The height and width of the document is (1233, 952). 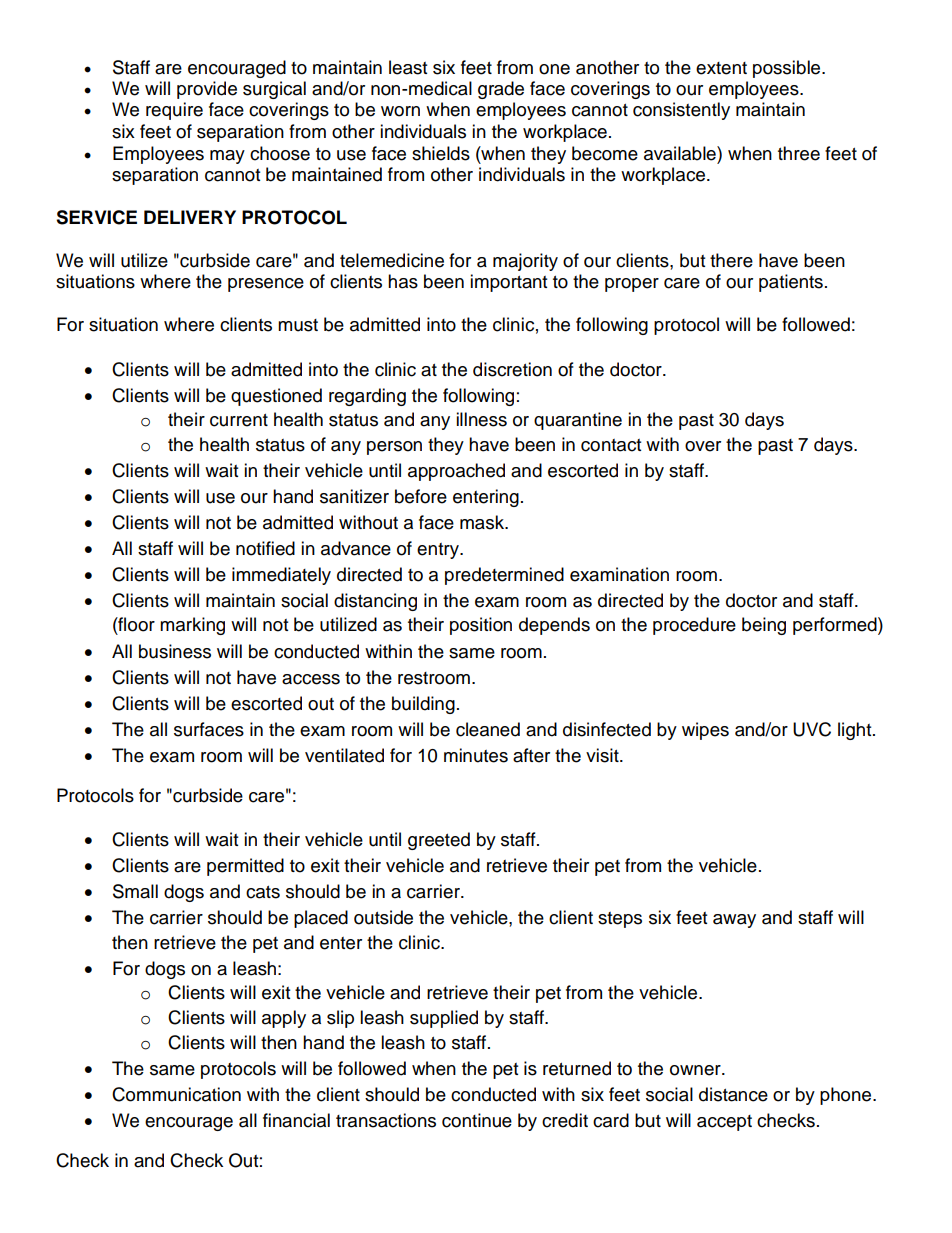 What do you see at coordinates (504, 576) in the document?
I see `predetermined` at bounding box center [504, 576].
